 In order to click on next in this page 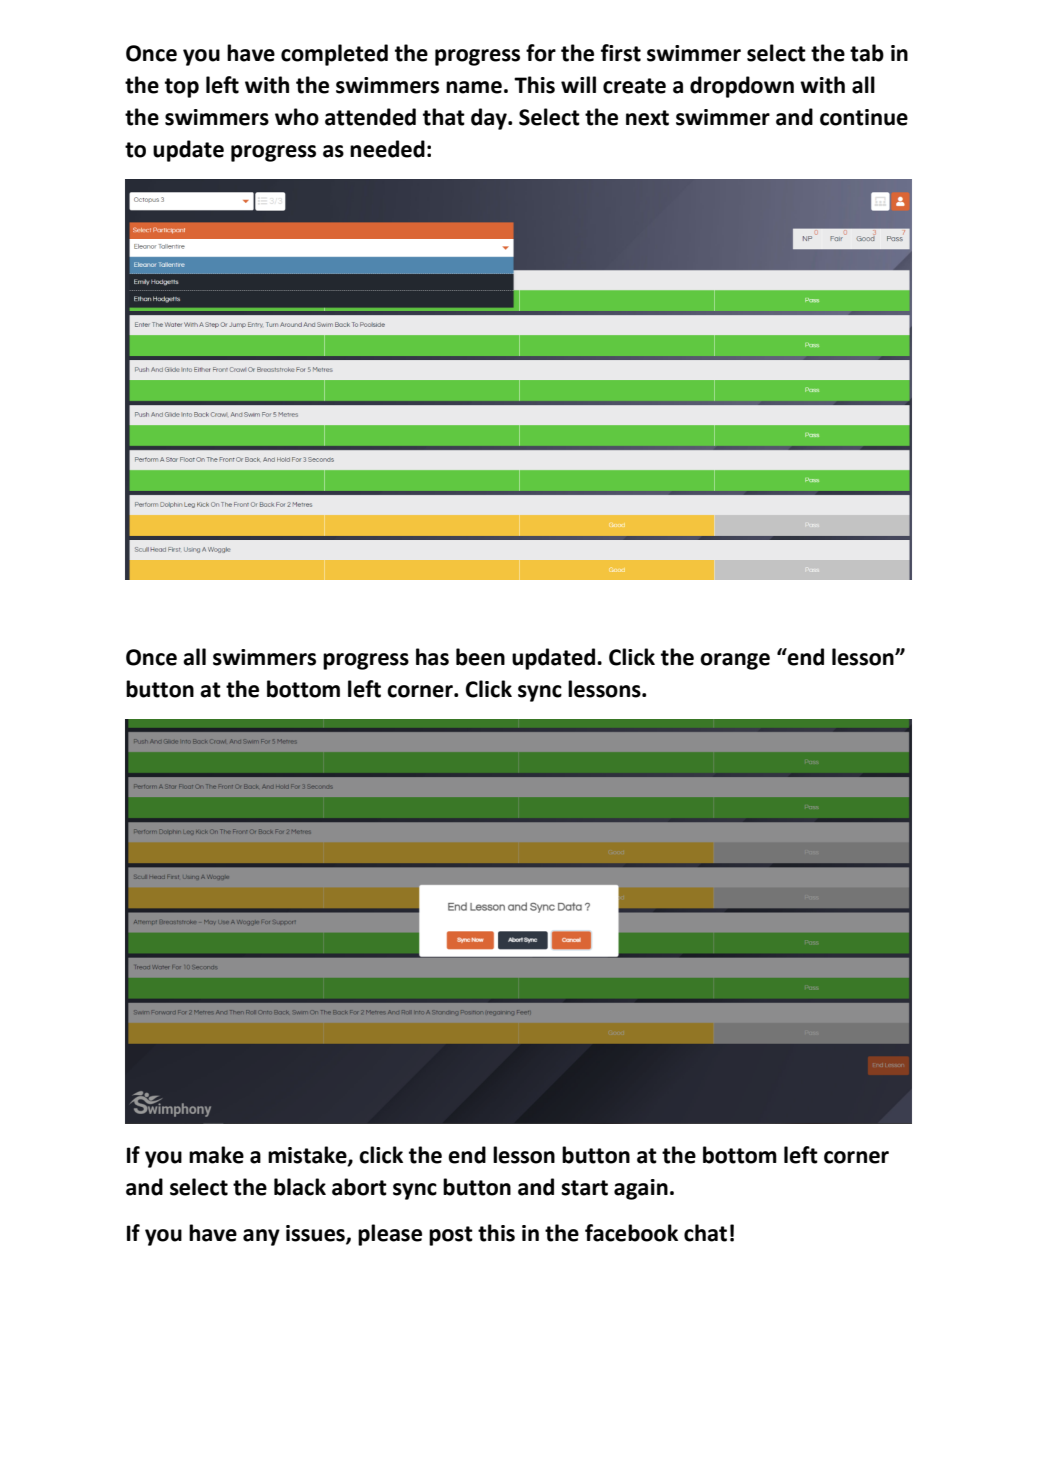, I will do `click(647, 118)`.
